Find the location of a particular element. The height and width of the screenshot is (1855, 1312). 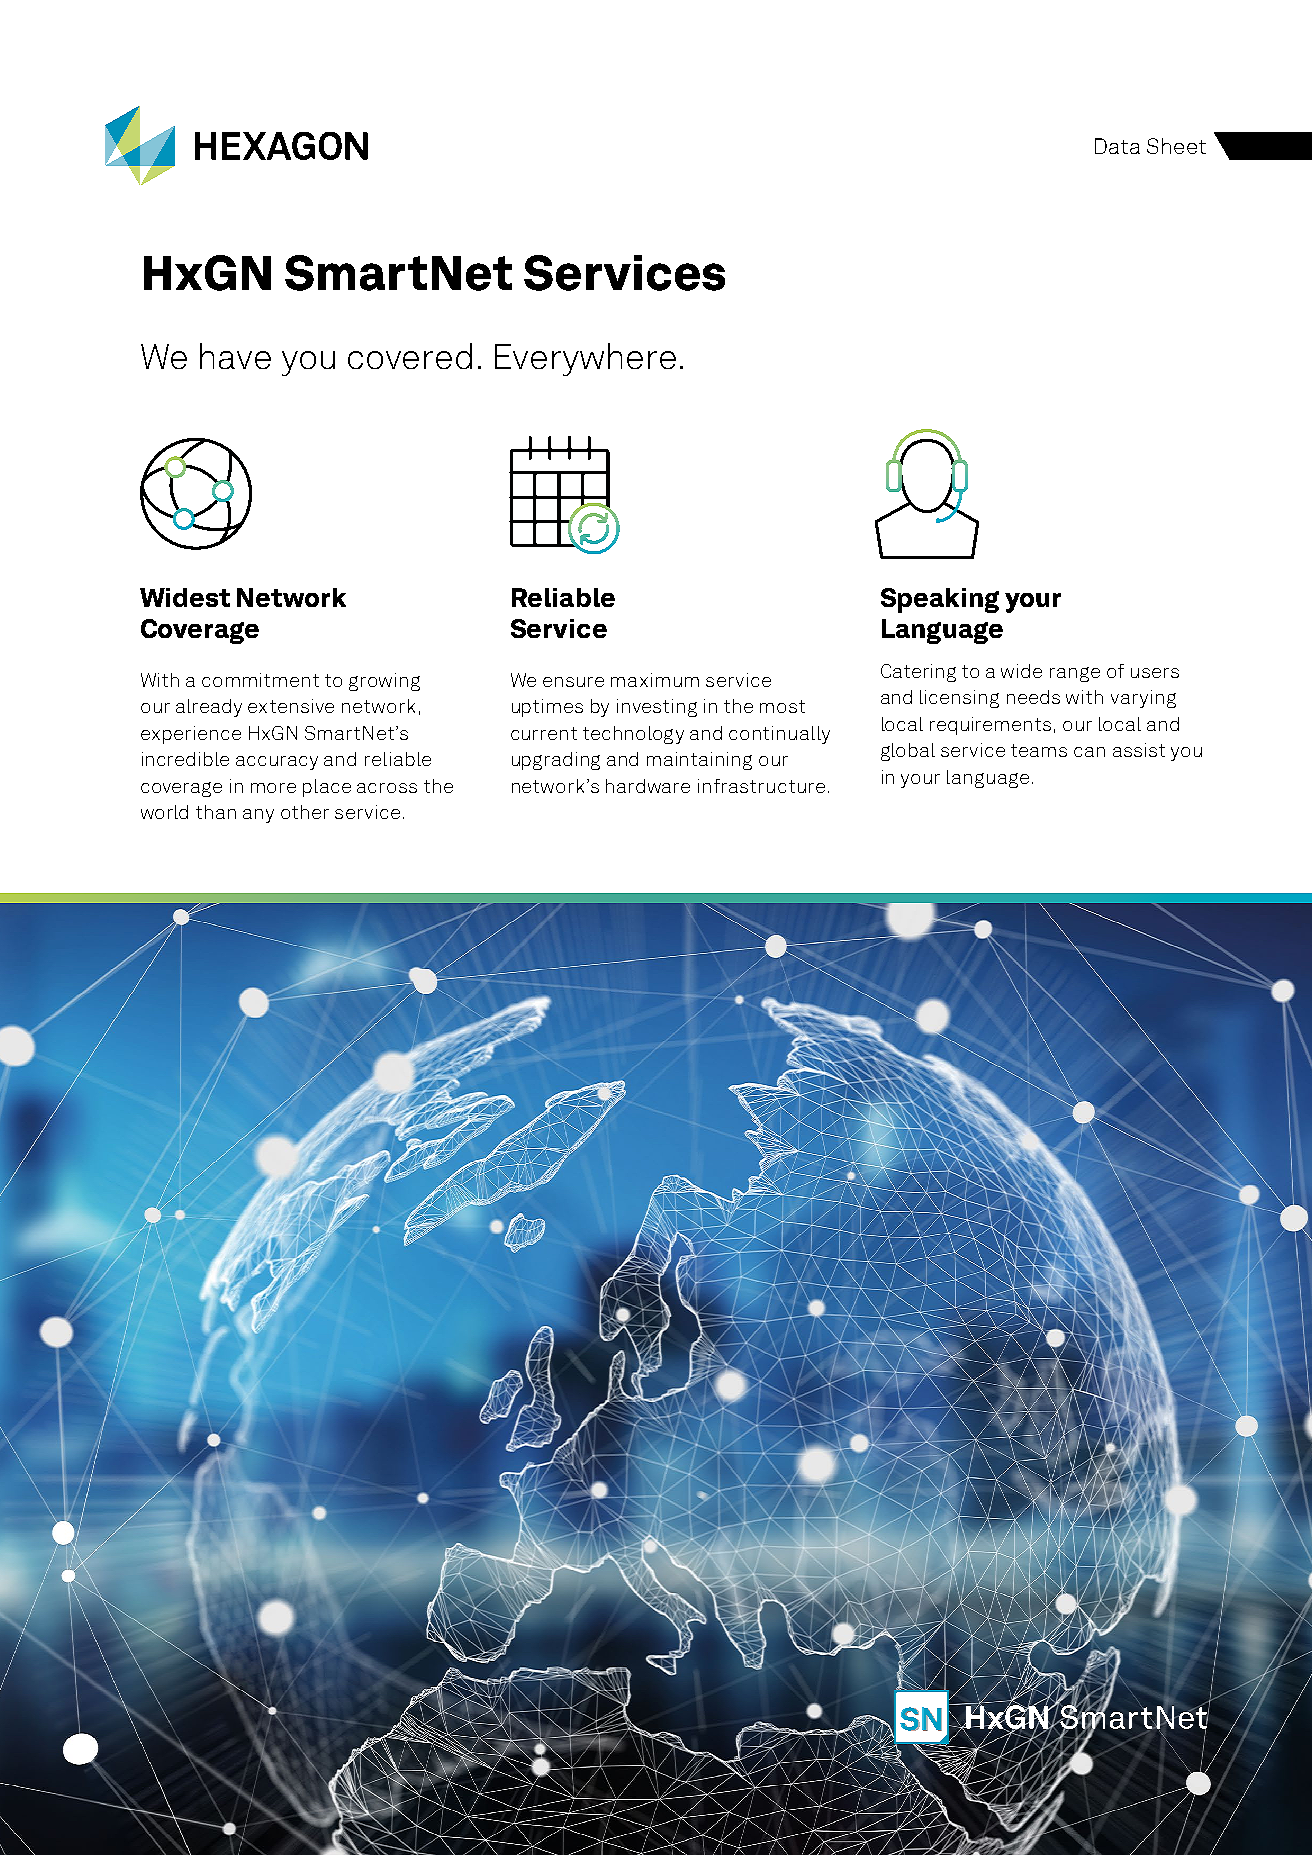

Sheet is located at coordinates (1176, 146).
